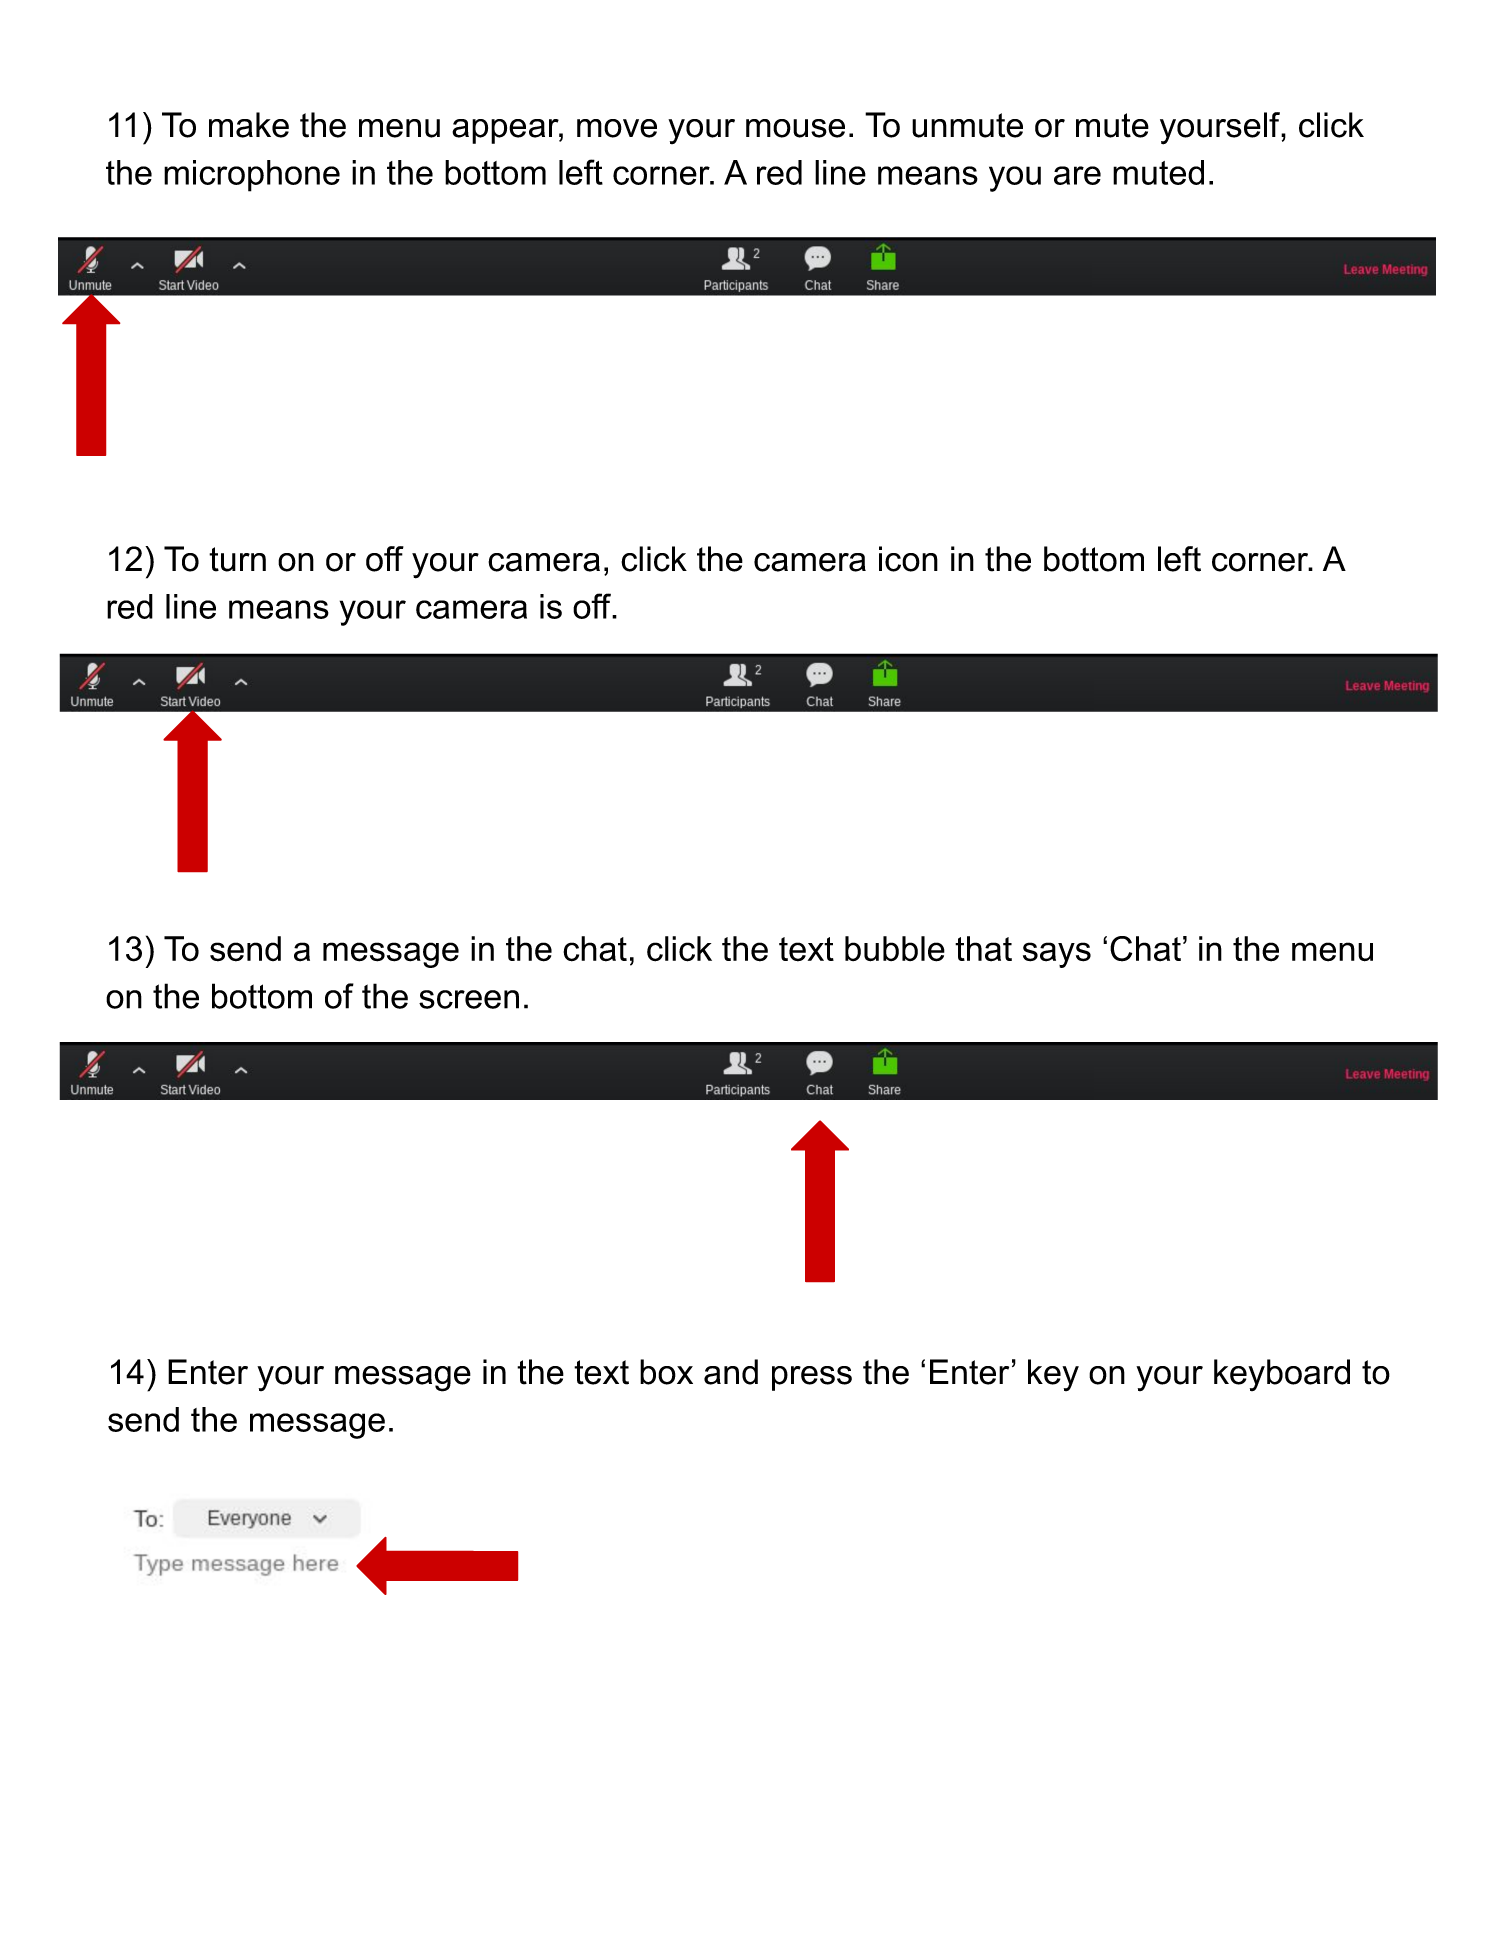 The width and height of the page is (1494, 1933). Describe the element at coordinates (795, 128) in the page. I see `mouse` at that location.
